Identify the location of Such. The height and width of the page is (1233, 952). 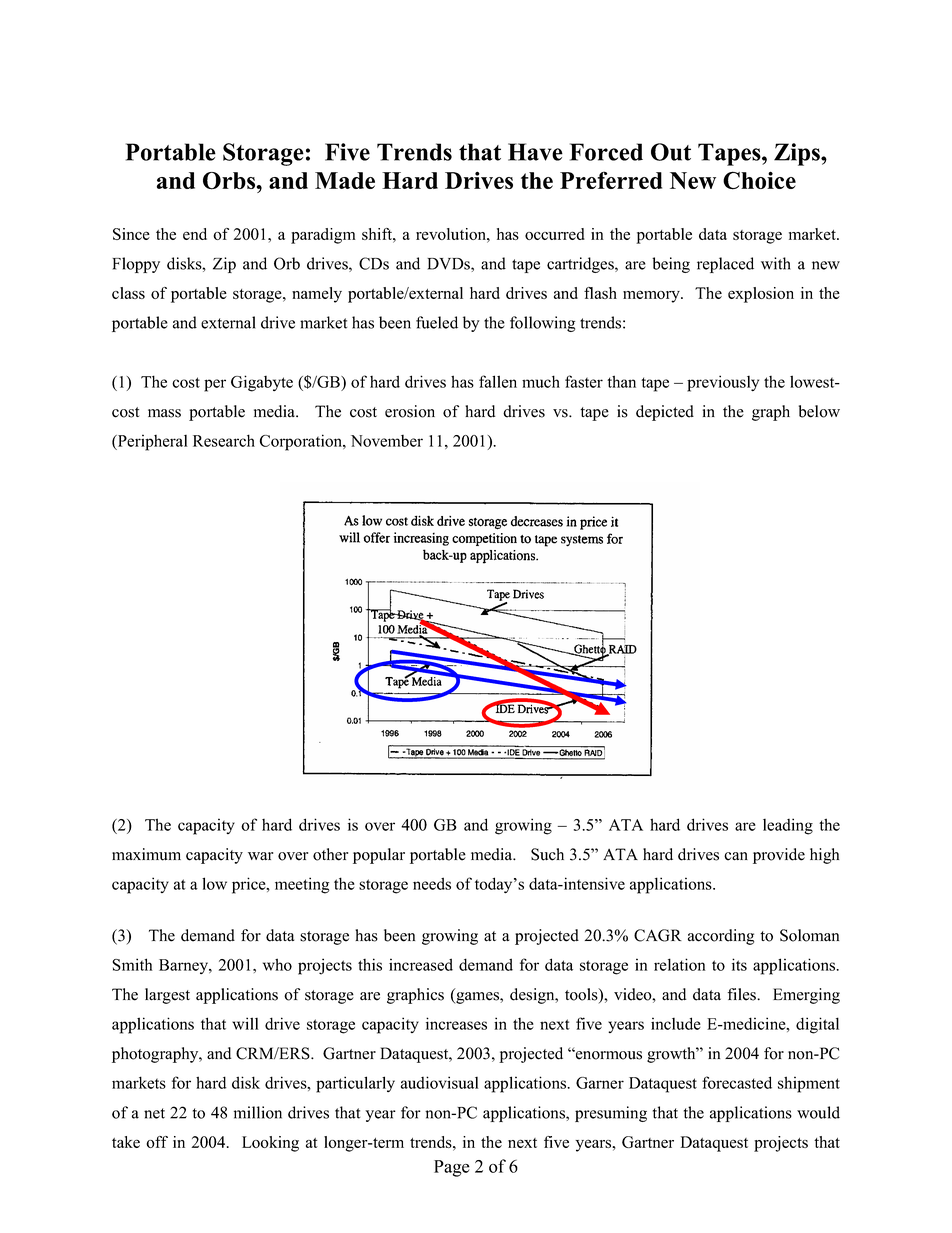
(547, 854).
